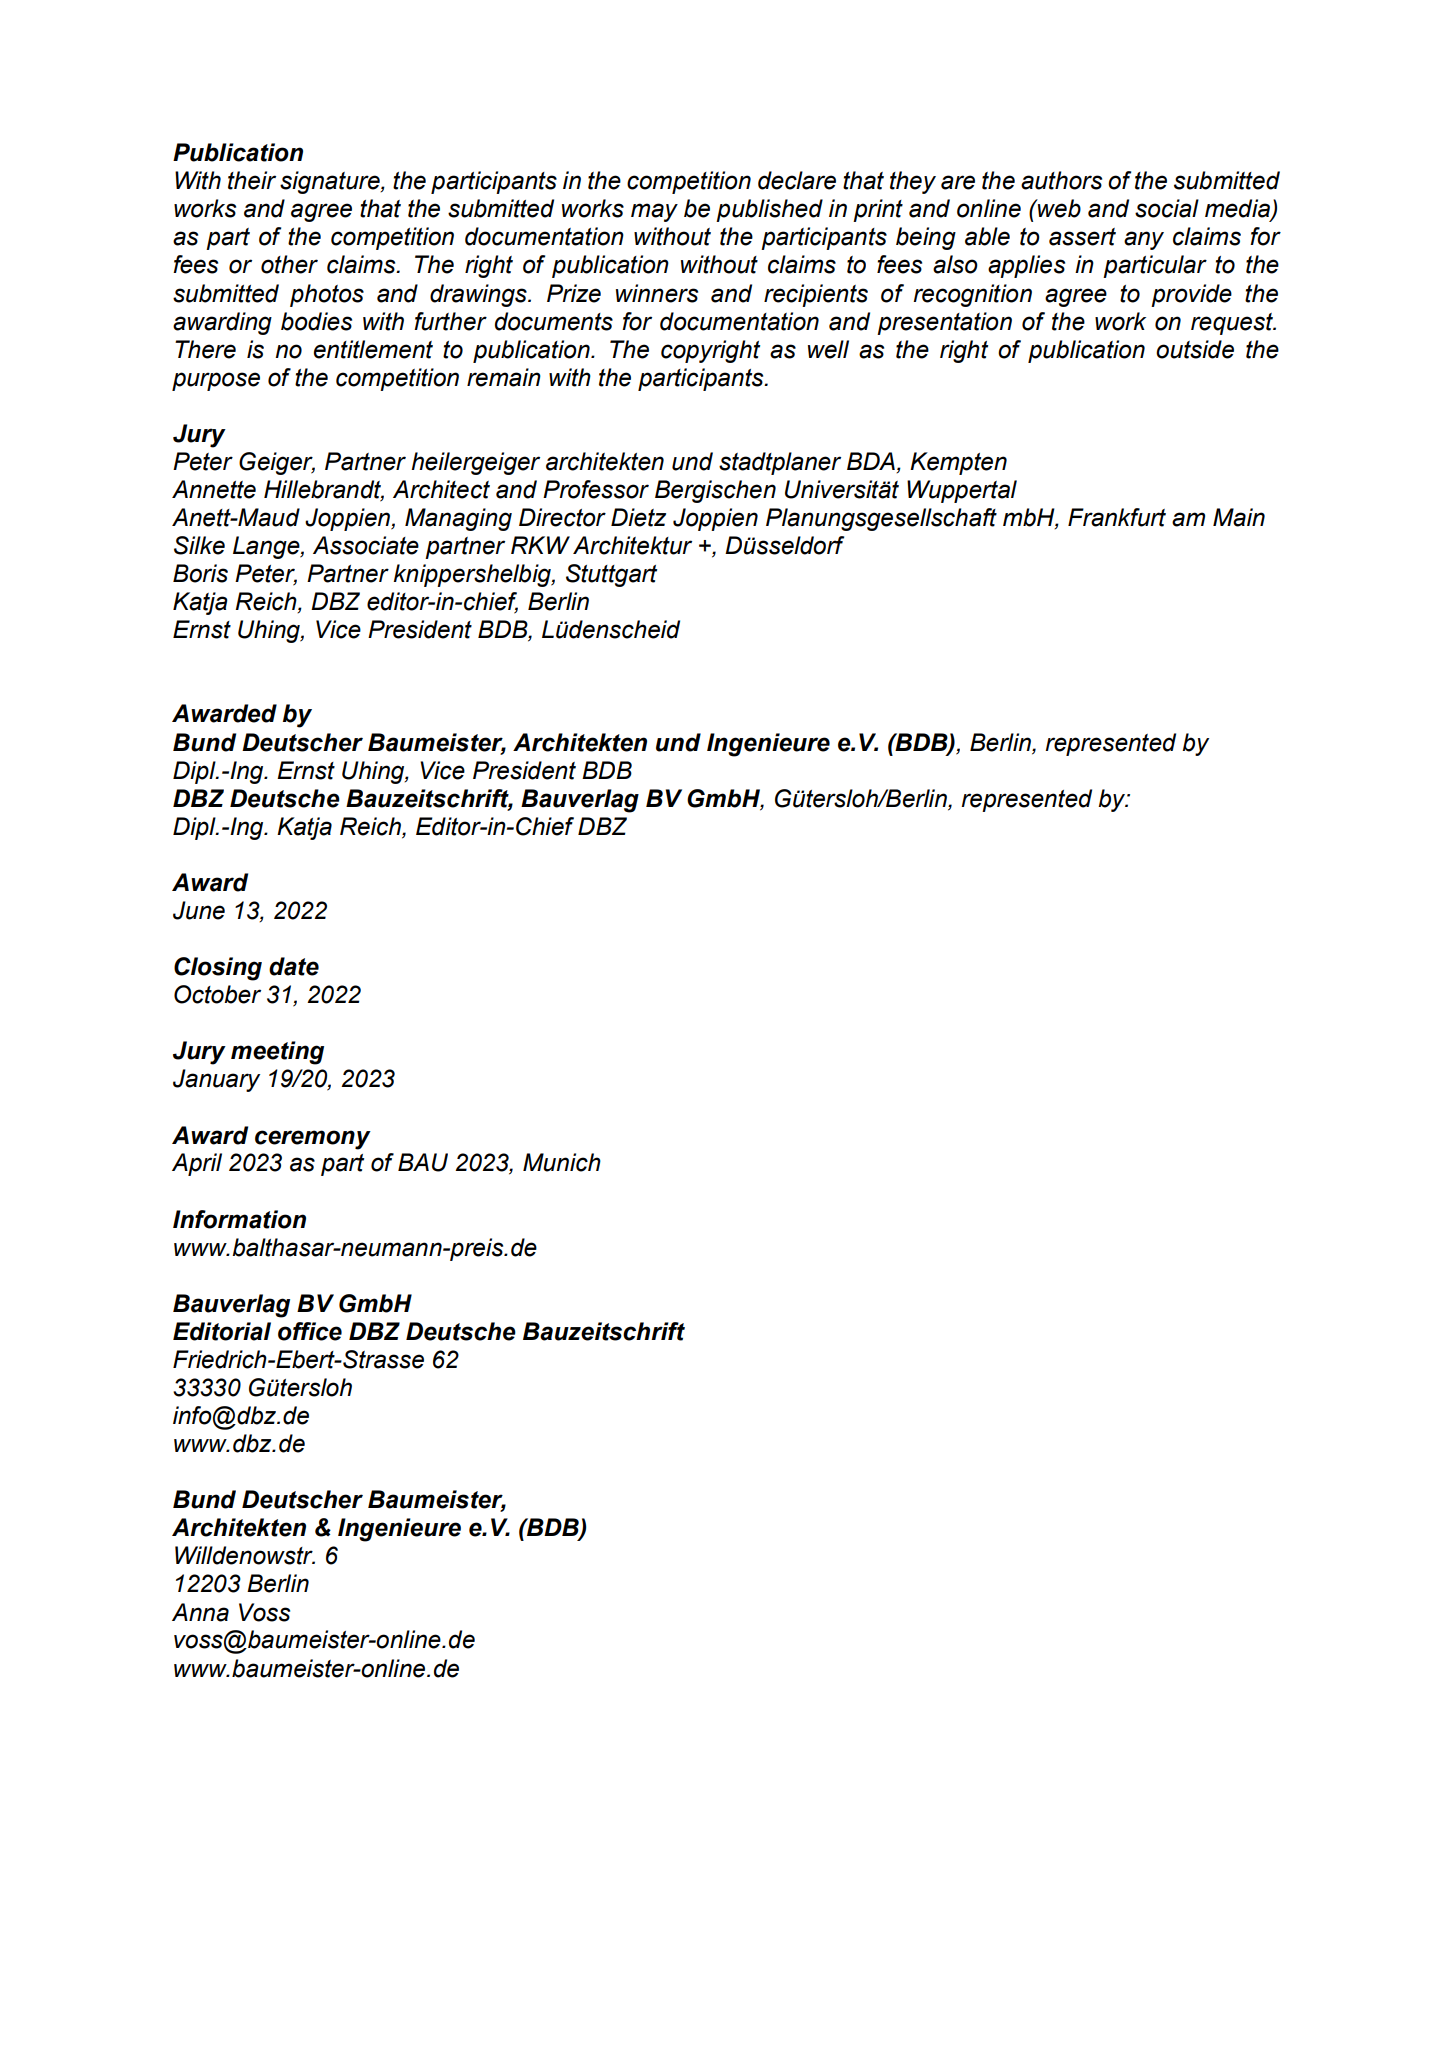 The height and width of the image is (2054, 1452). Describe the element at coordinates (310, 1331) in the image. I see `office` at that location.
